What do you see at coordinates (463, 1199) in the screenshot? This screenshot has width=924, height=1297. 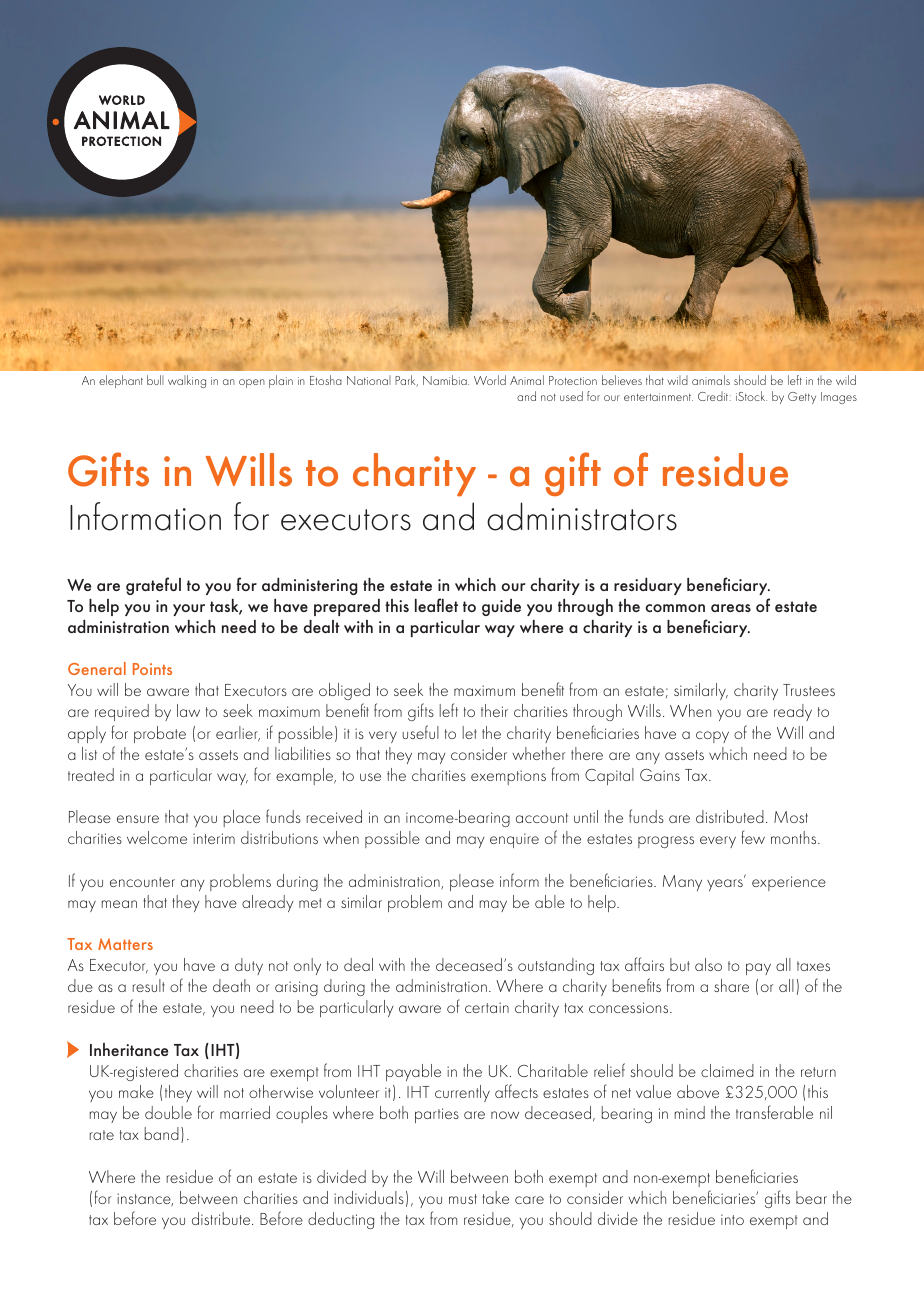 I see `must` at bounding box center [463, 1199].
